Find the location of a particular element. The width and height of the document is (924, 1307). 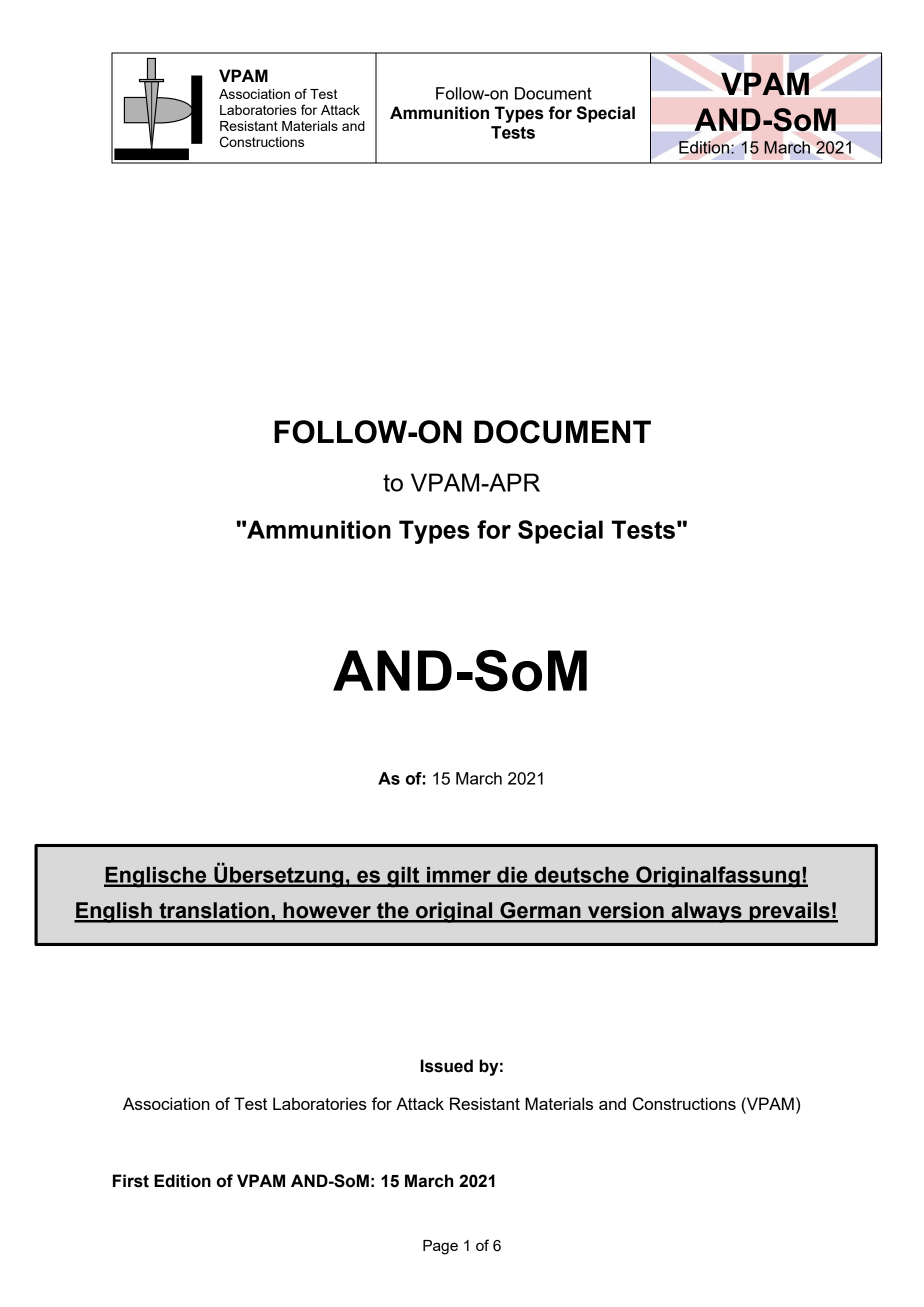

always is located at coordinates (706, 912).
